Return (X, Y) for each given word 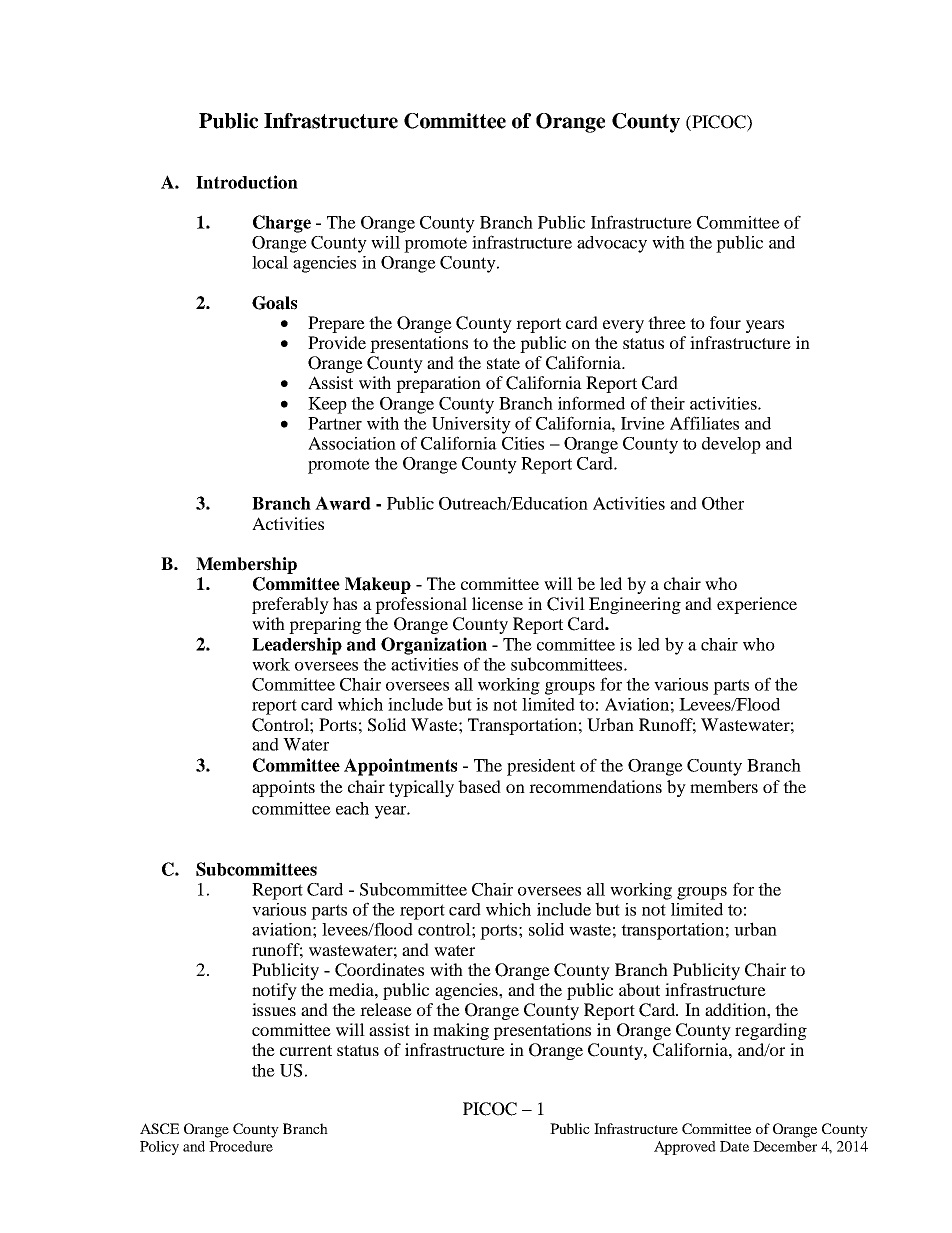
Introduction (247, 182)
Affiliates (704, 423)
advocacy (612, 244)
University (471, 425)
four (725, 322)
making (461, 1031)
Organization (434, 646)
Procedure (241, 1146)
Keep (327, 405)
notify (274, 991)
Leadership (297, 646)
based (479, 786)
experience (757, 605)
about (639, 989)
